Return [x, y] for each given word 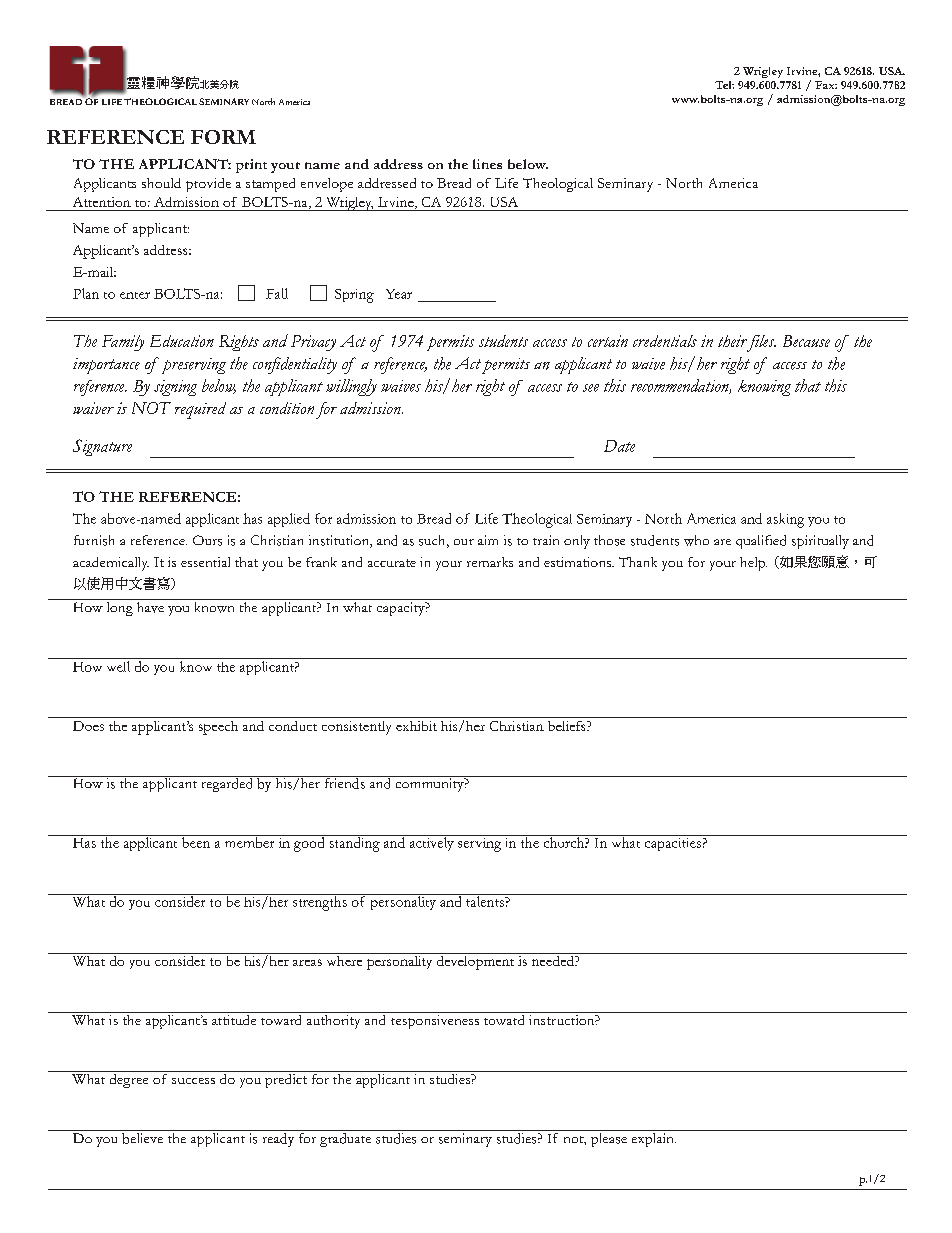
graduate [346, 1138]
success [193, 1081]
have [150, 607]
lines [487, 164]
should [161, 183]
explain [654, 1140]
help [753, 564]
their [732, 341]
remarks [490, 562]
